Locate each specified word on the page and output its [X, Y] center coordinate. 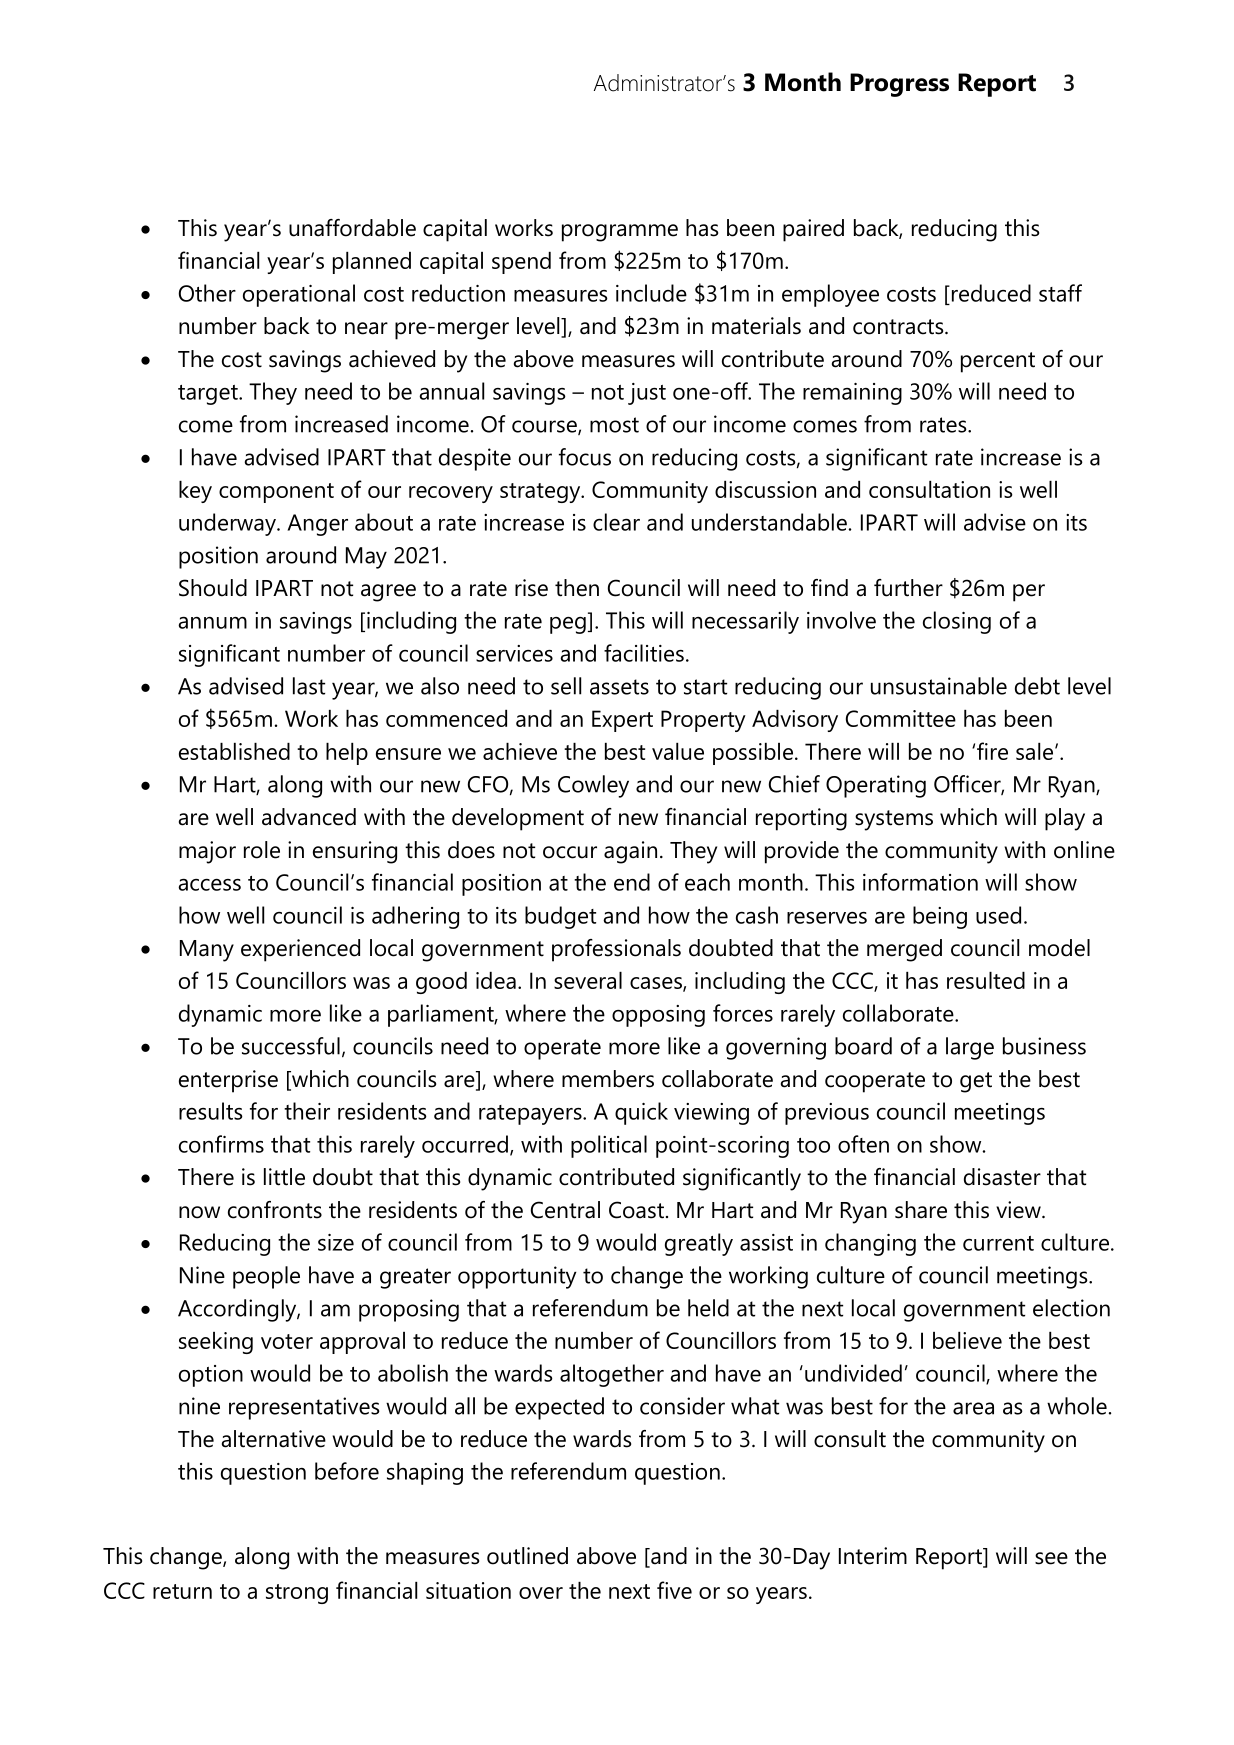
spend [521, 263]
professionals [616, 950]
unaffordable [352, 228]
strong [297, 1594]
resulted [986, 980]
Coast [636, 1210]
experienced [300, 950]
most [614, 425]
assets [619, 687]
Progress [899, 85]
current [998, 1243]
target [209, 395]
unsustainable [939, 686]
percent [998, 362]
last [309, 686]
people [266, 1277]
